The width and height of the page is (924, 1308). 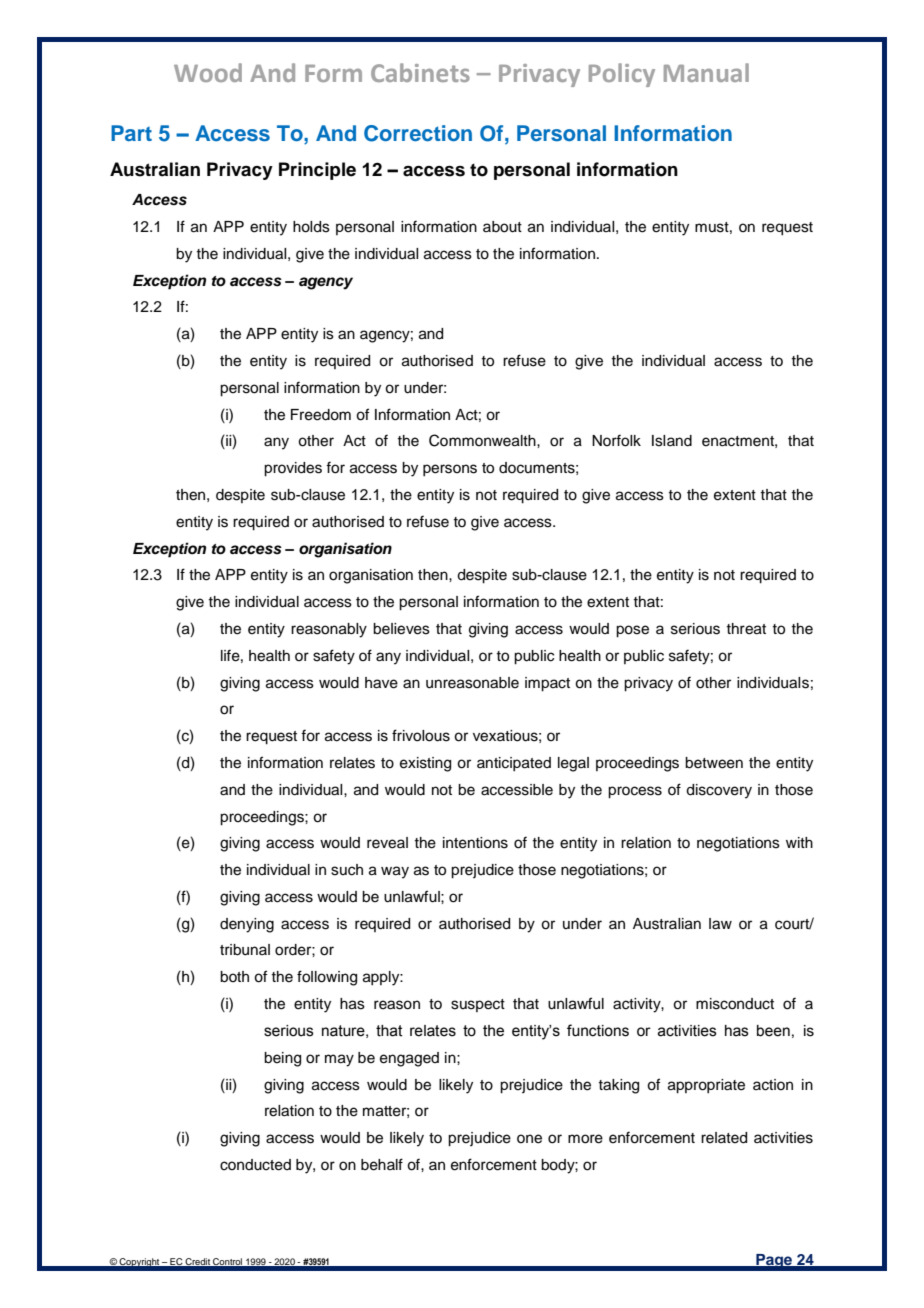 I want to click on Manual, so click(x=706, y=72).
